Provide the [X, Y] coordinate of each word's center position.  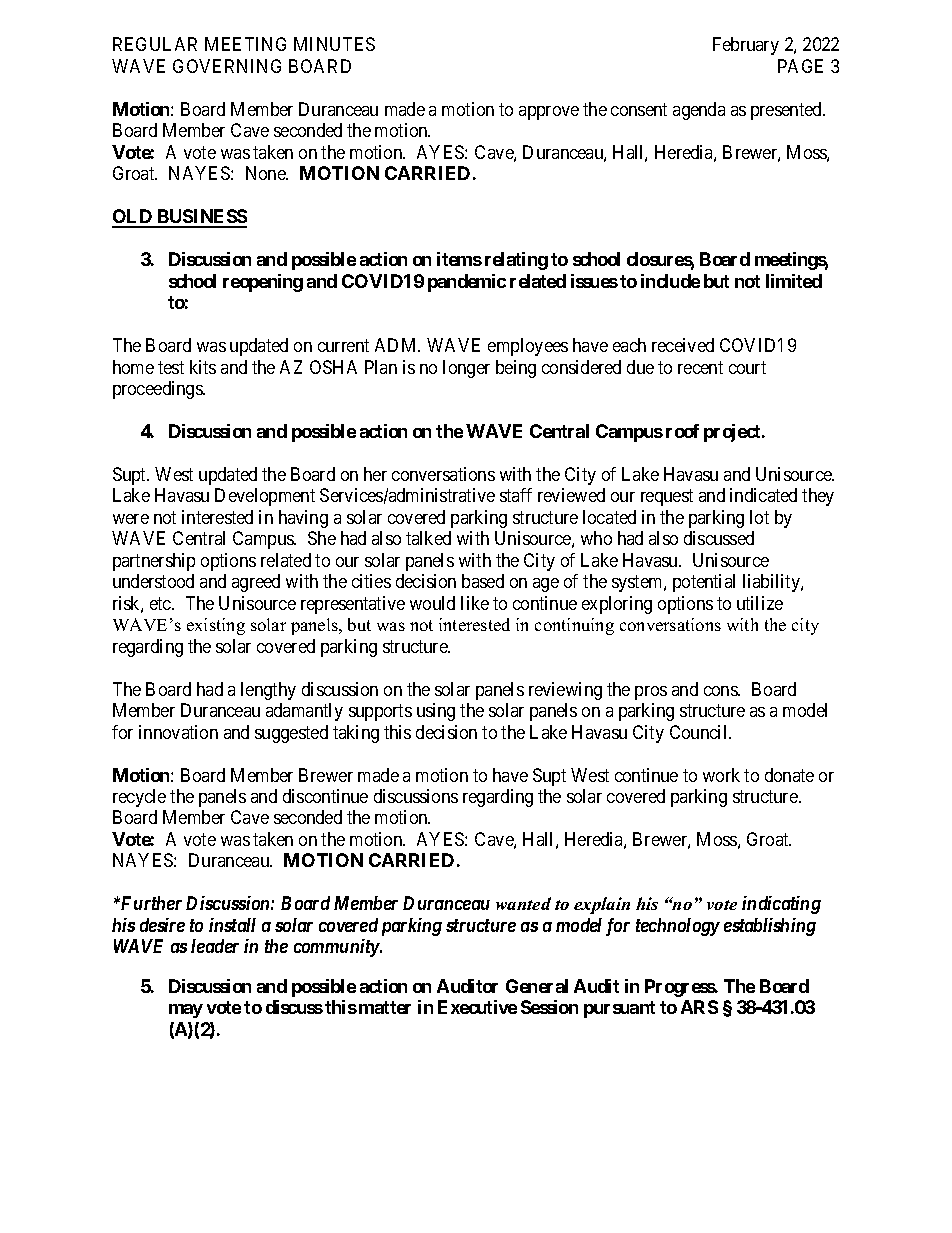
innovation [178, 732]
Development [265, 497]
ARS [699, 1007]
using [436, 712]
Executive [477, 1007]
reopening [263, 283]
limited [794, 281]
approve [549, 113]
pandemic [467, 283]
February [746, 46]
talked [428, 538]
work [721, 775]
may [186, 1011]
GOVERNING [227, 66]
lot [759, 517]
